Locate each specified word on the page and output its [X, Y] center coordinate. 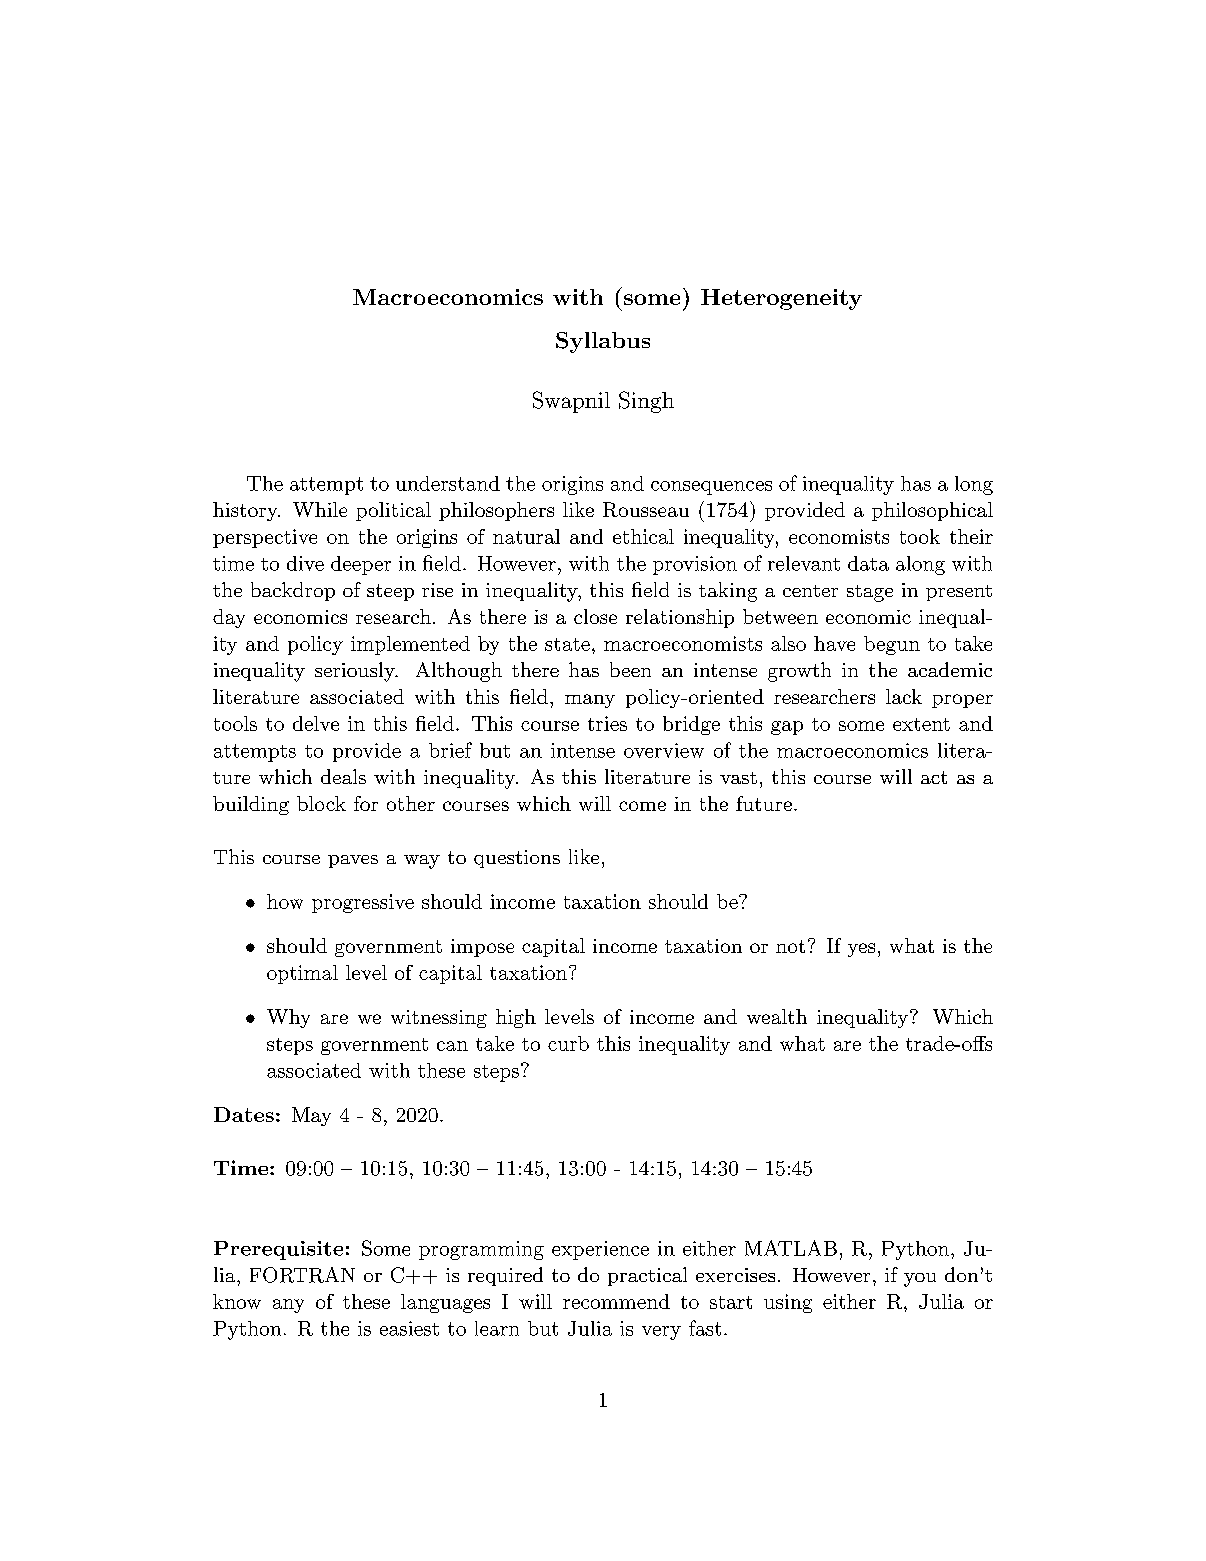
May [311, 1116]
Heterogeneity [781, 299]
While [320, 509]
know [237, 1301]
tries [607, 723]
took [920, 536]
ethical [643, 536]
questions [517, 859]
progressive [363, 903]
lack [904, 696]
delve [316, 723]
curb [568, 1043]
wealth [777, 1016]
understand [448, 483]
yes [861, 950]
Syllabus [603, 342]
